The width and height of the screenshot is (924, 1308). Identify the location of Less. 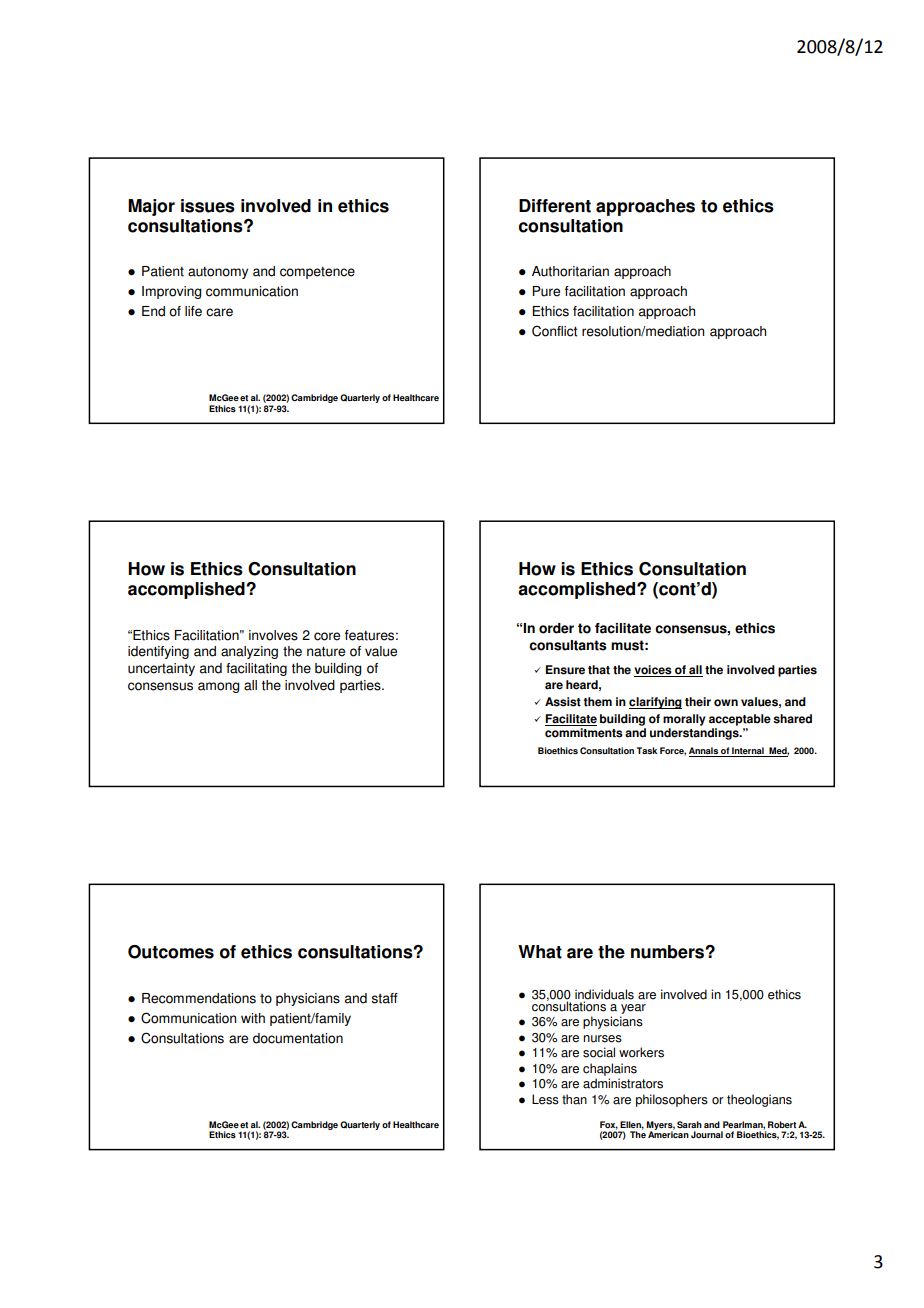
(545, 1099).
